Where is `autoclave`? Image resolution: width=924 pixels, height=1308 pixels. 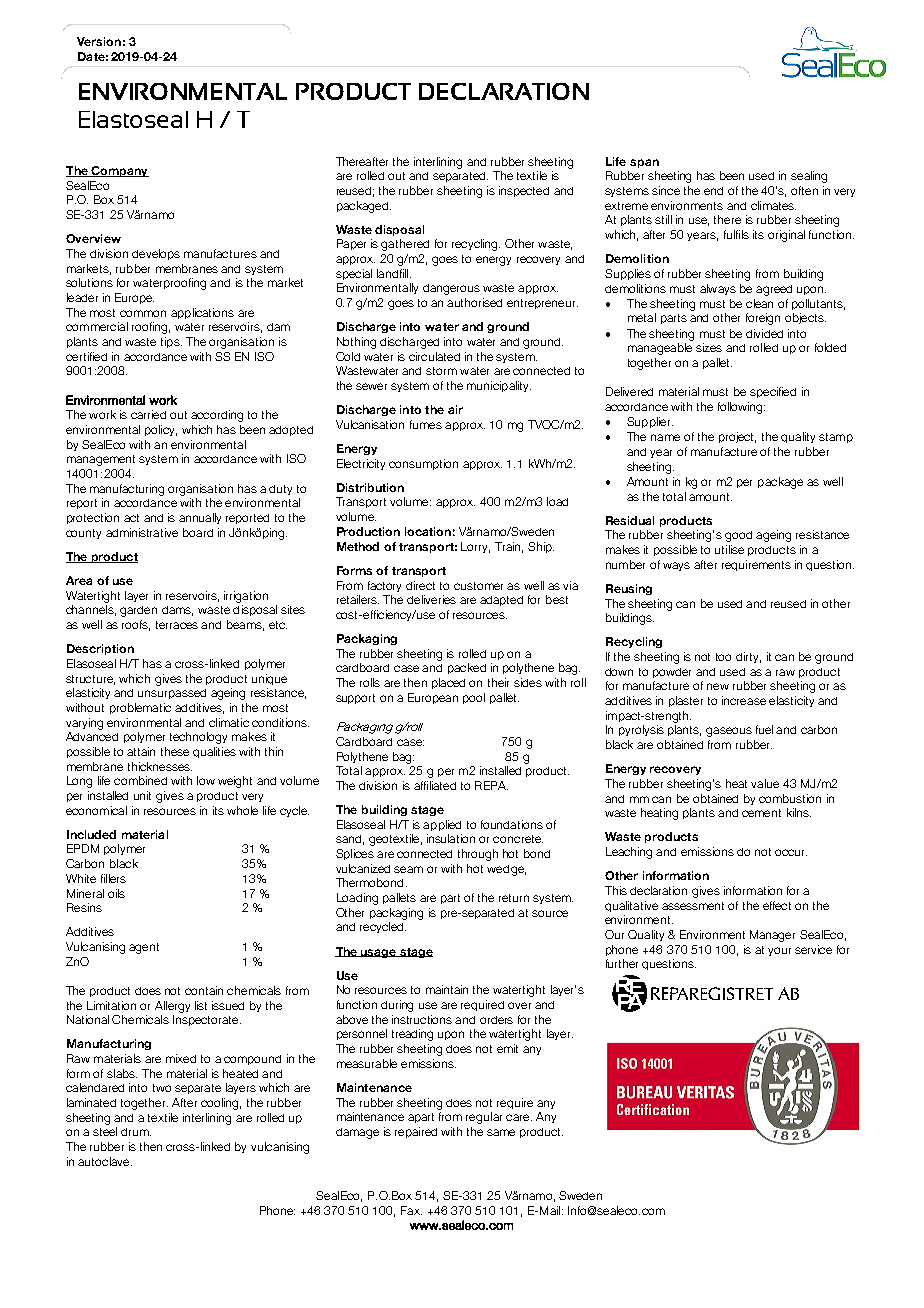 autoclave is located at coordinates (105, 1161).
